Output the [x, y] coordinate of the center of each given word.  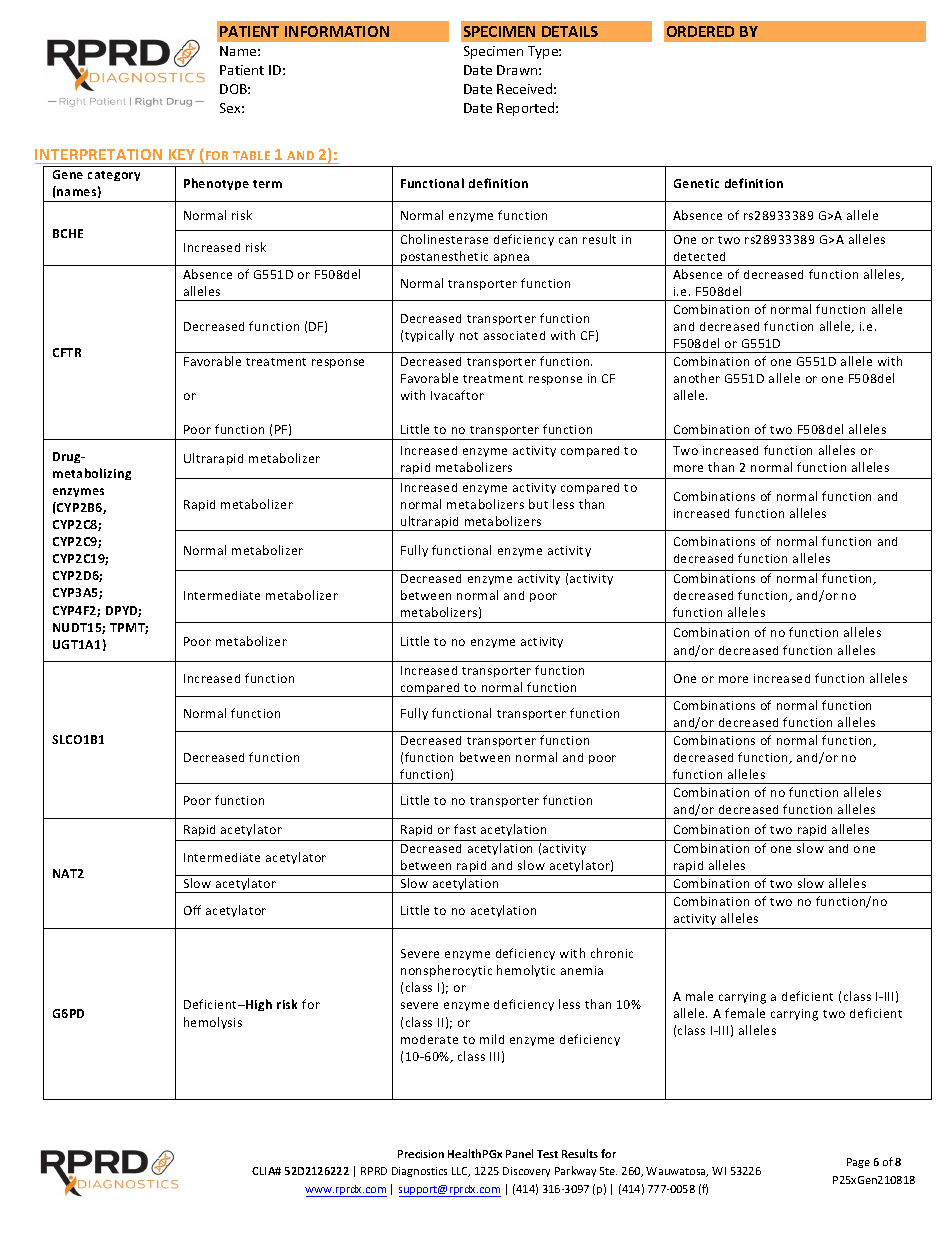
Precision [421, 1154]
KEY [182, 154]
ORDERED [700, 31]
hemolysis [213, 1023]
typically [429, 336]
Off [192, 910]
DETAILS [570, 31]
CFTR [67, 352]
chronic [612, 953]
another [697, 378]
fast [465, 829]
